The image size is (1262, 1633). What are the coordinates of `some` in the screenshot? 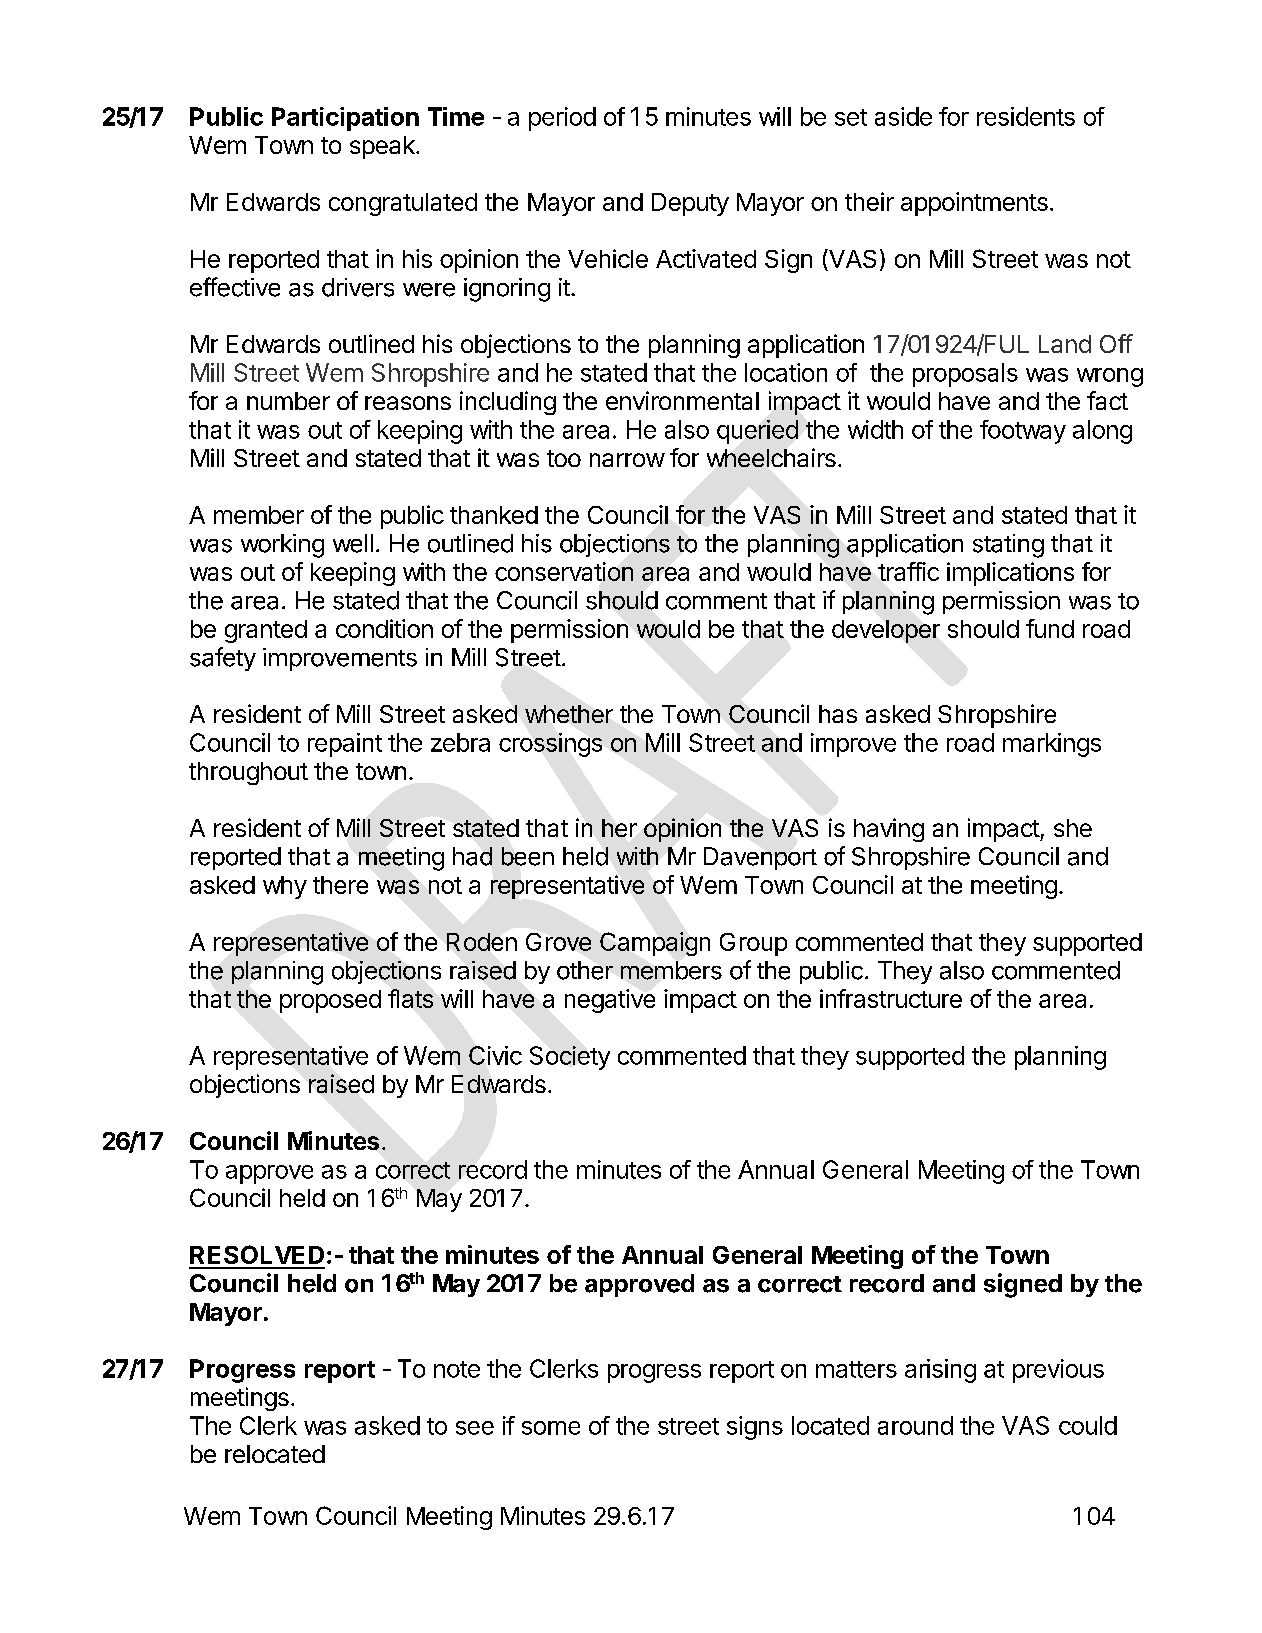 It's located at (551, 1428).
